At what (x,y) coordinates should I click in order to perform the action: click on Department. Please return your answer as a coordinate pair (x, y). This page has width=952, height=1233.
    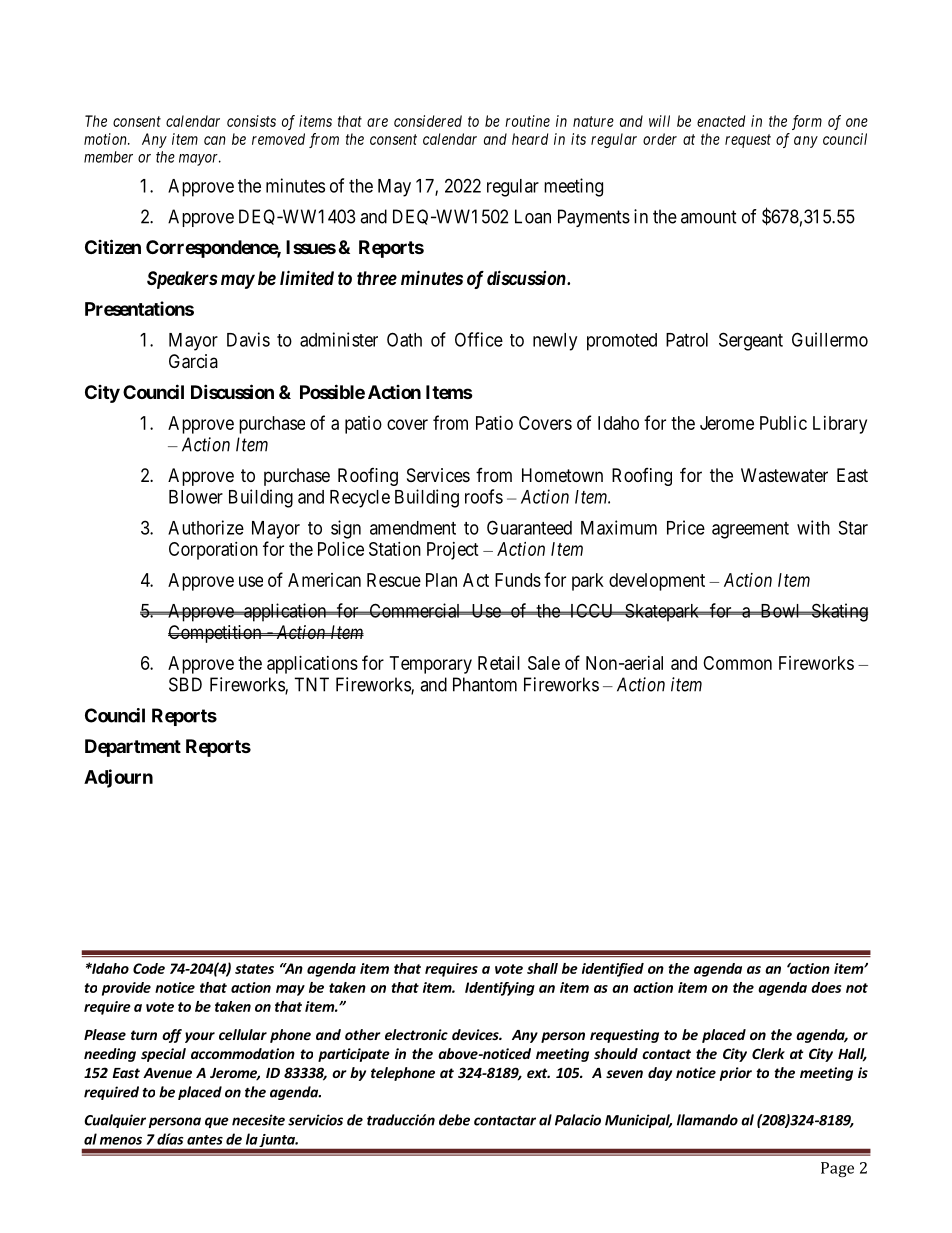
    Looking at the image, I should click on (133, 748).
